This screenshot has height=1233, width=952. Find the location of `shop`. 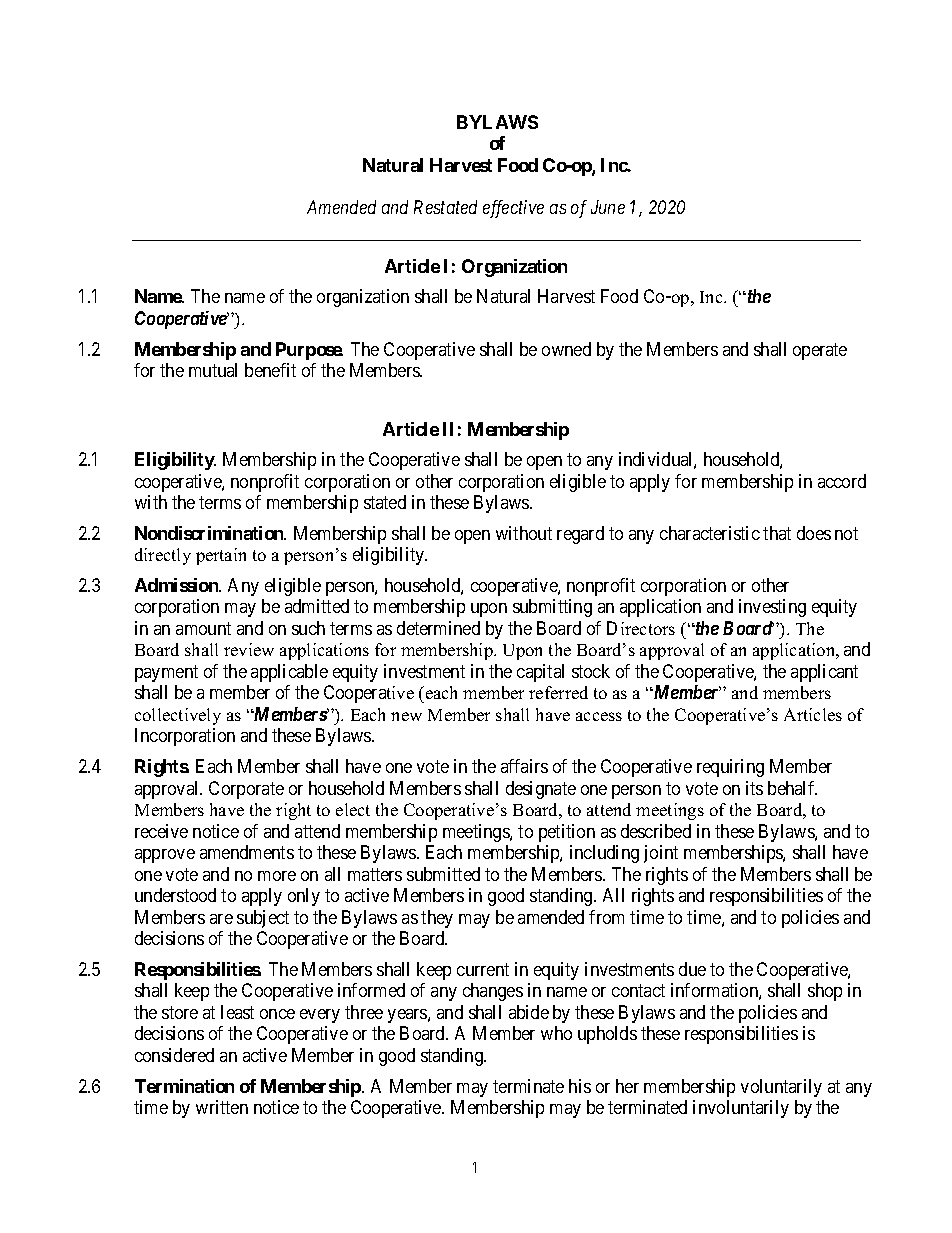

shop is located at coordinates (825, 992).
